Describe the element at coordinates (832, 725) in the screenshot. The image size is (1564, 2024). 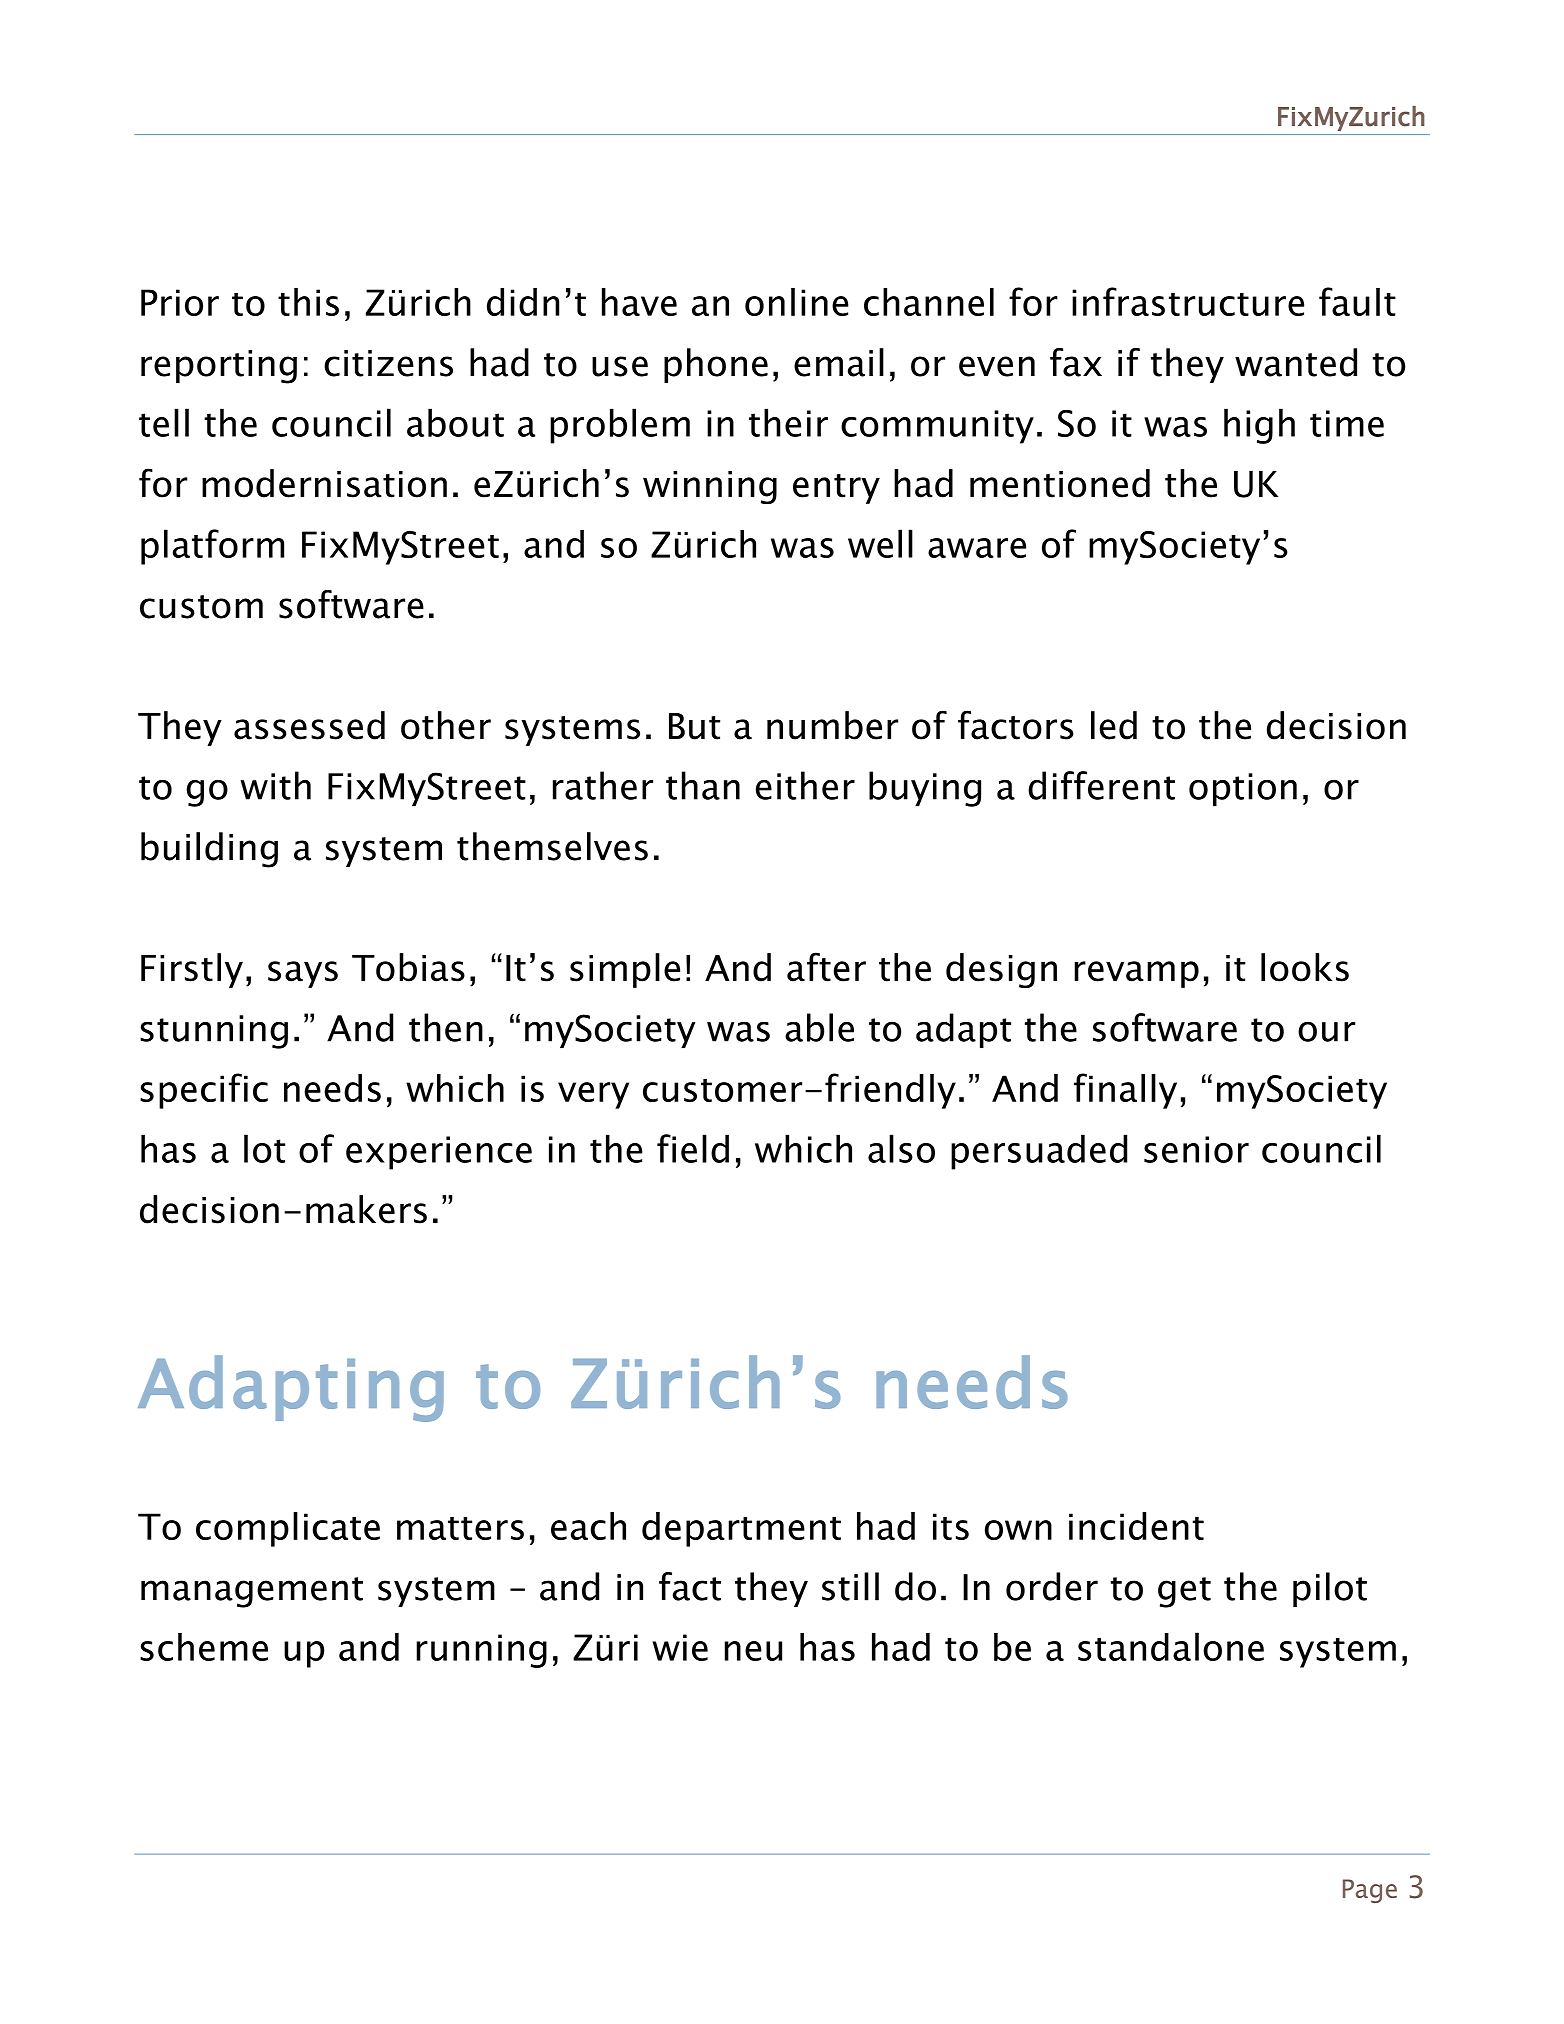
I see `number` at that location.
